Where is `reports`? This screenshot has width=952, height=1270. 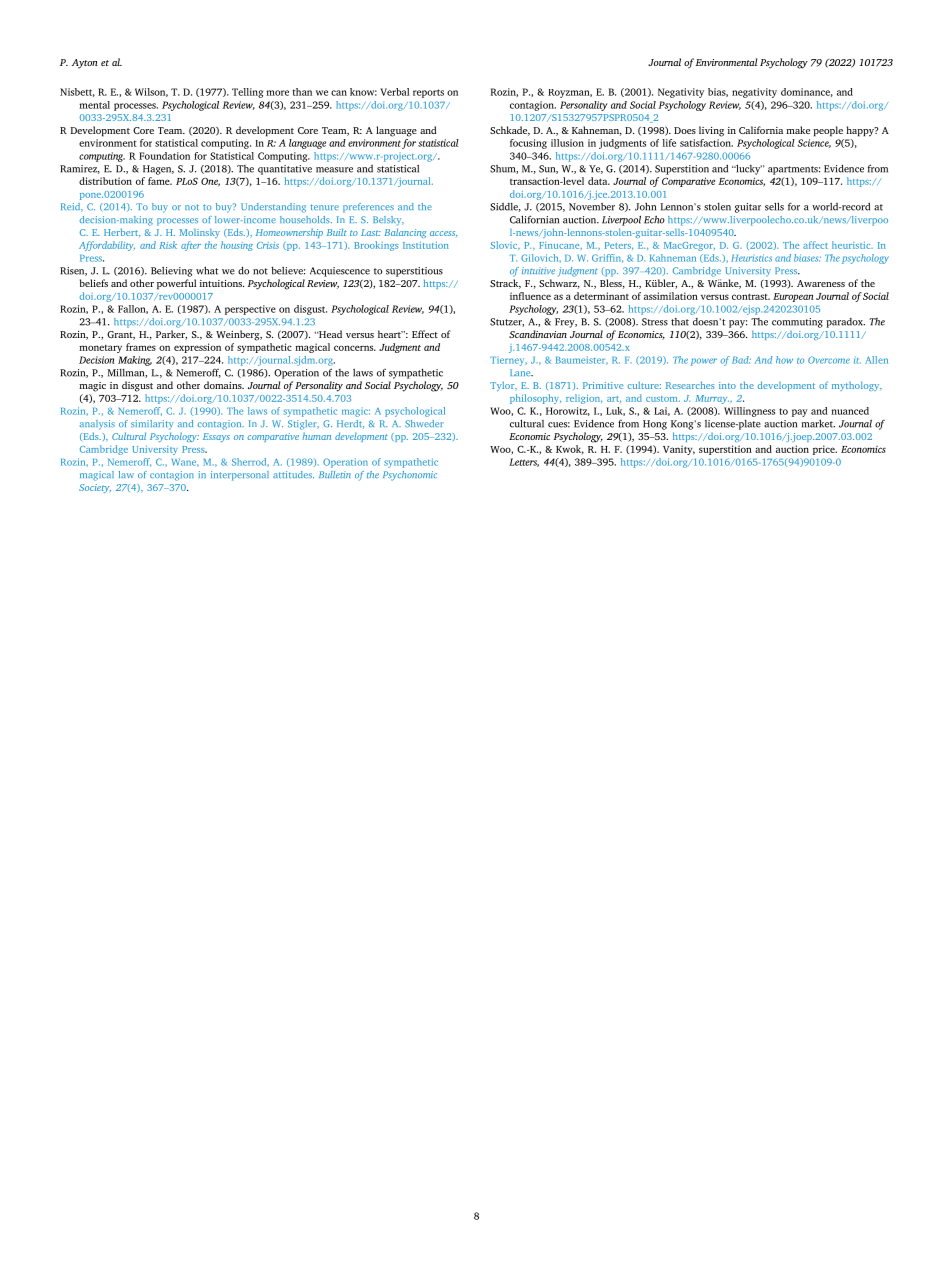 reports is located at coordinates (428, 93).
